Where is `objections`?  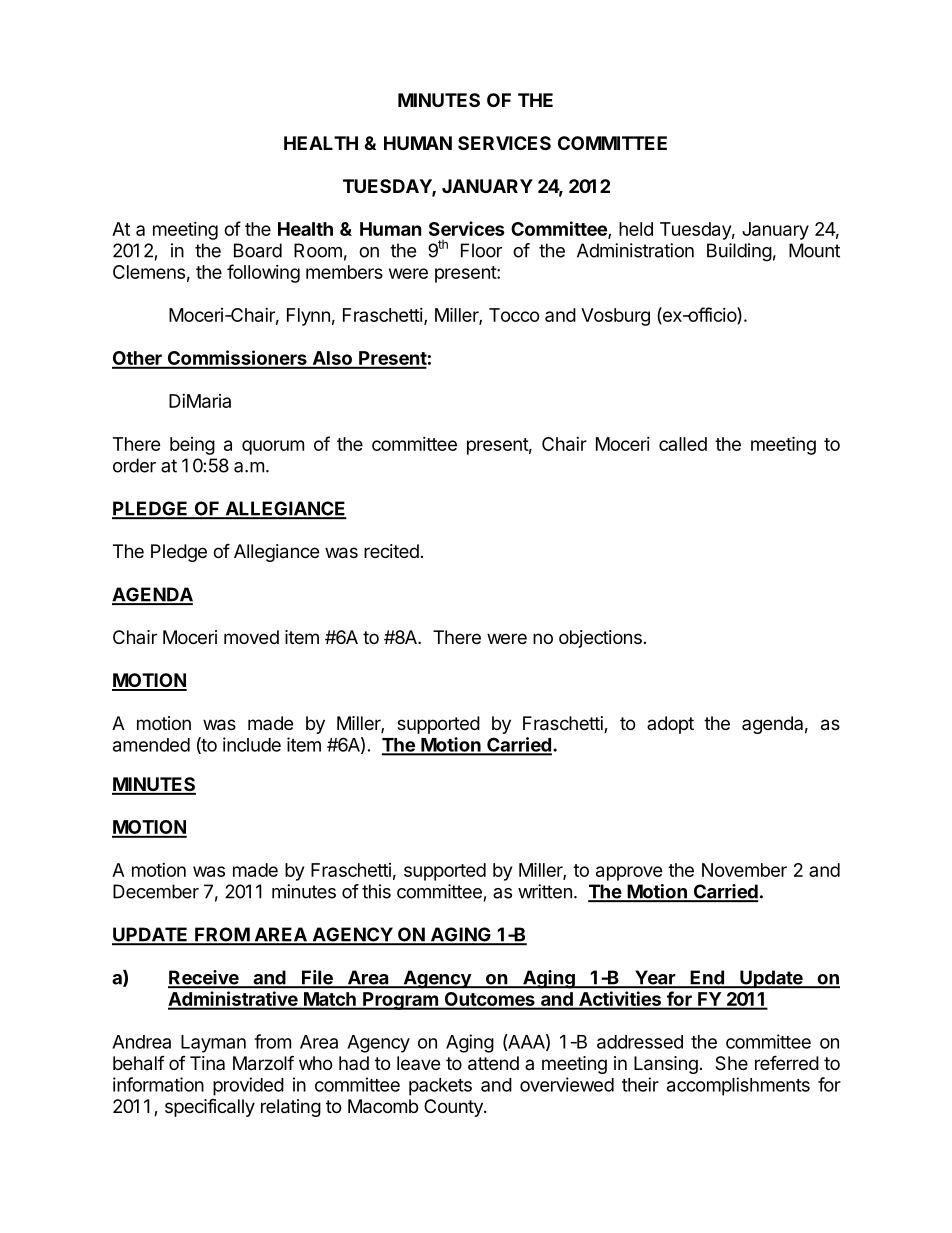
objections is located at coordinates (600, 639).
